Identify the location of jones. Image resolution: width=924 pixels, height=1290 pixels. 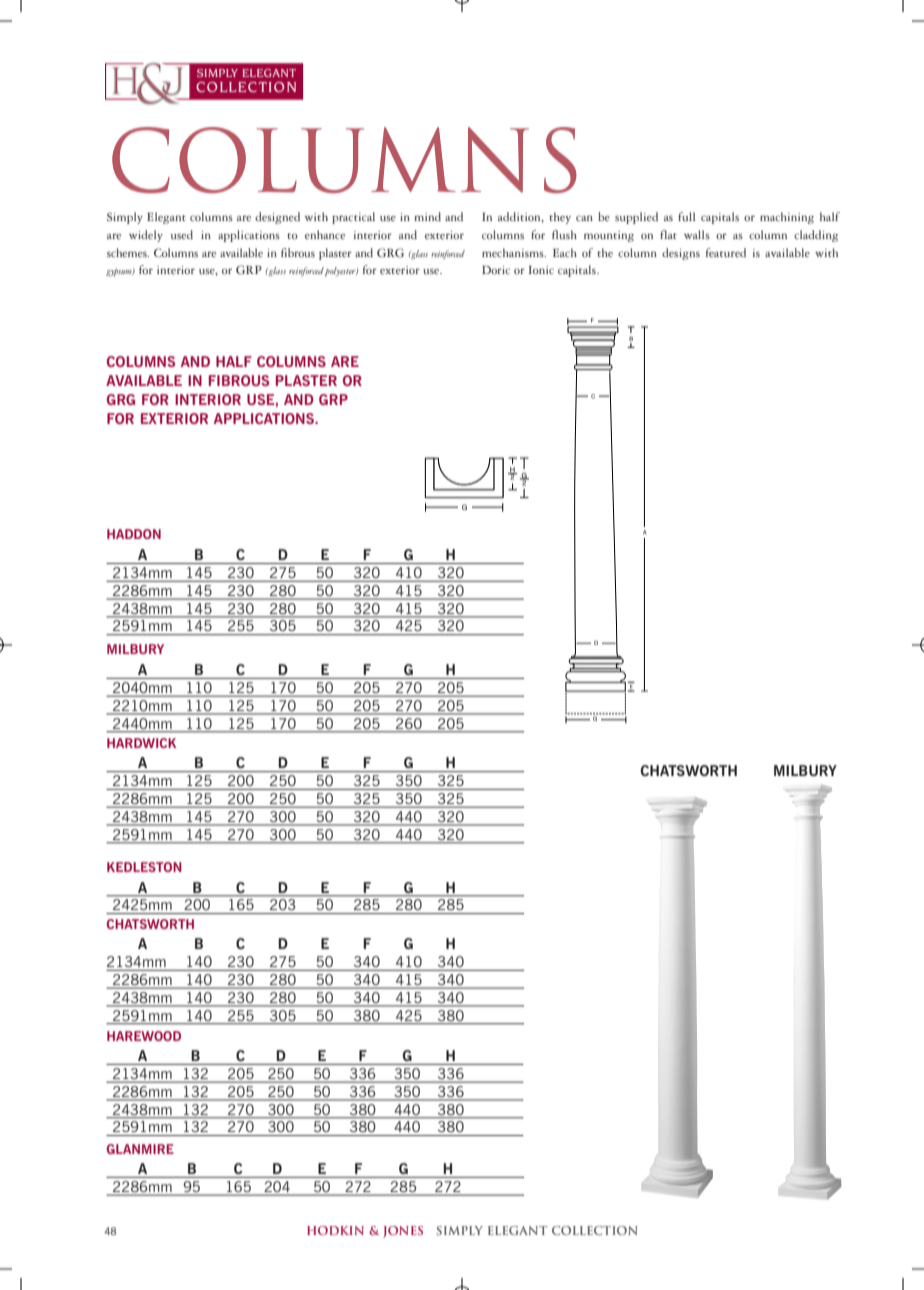
(403, 1232).
